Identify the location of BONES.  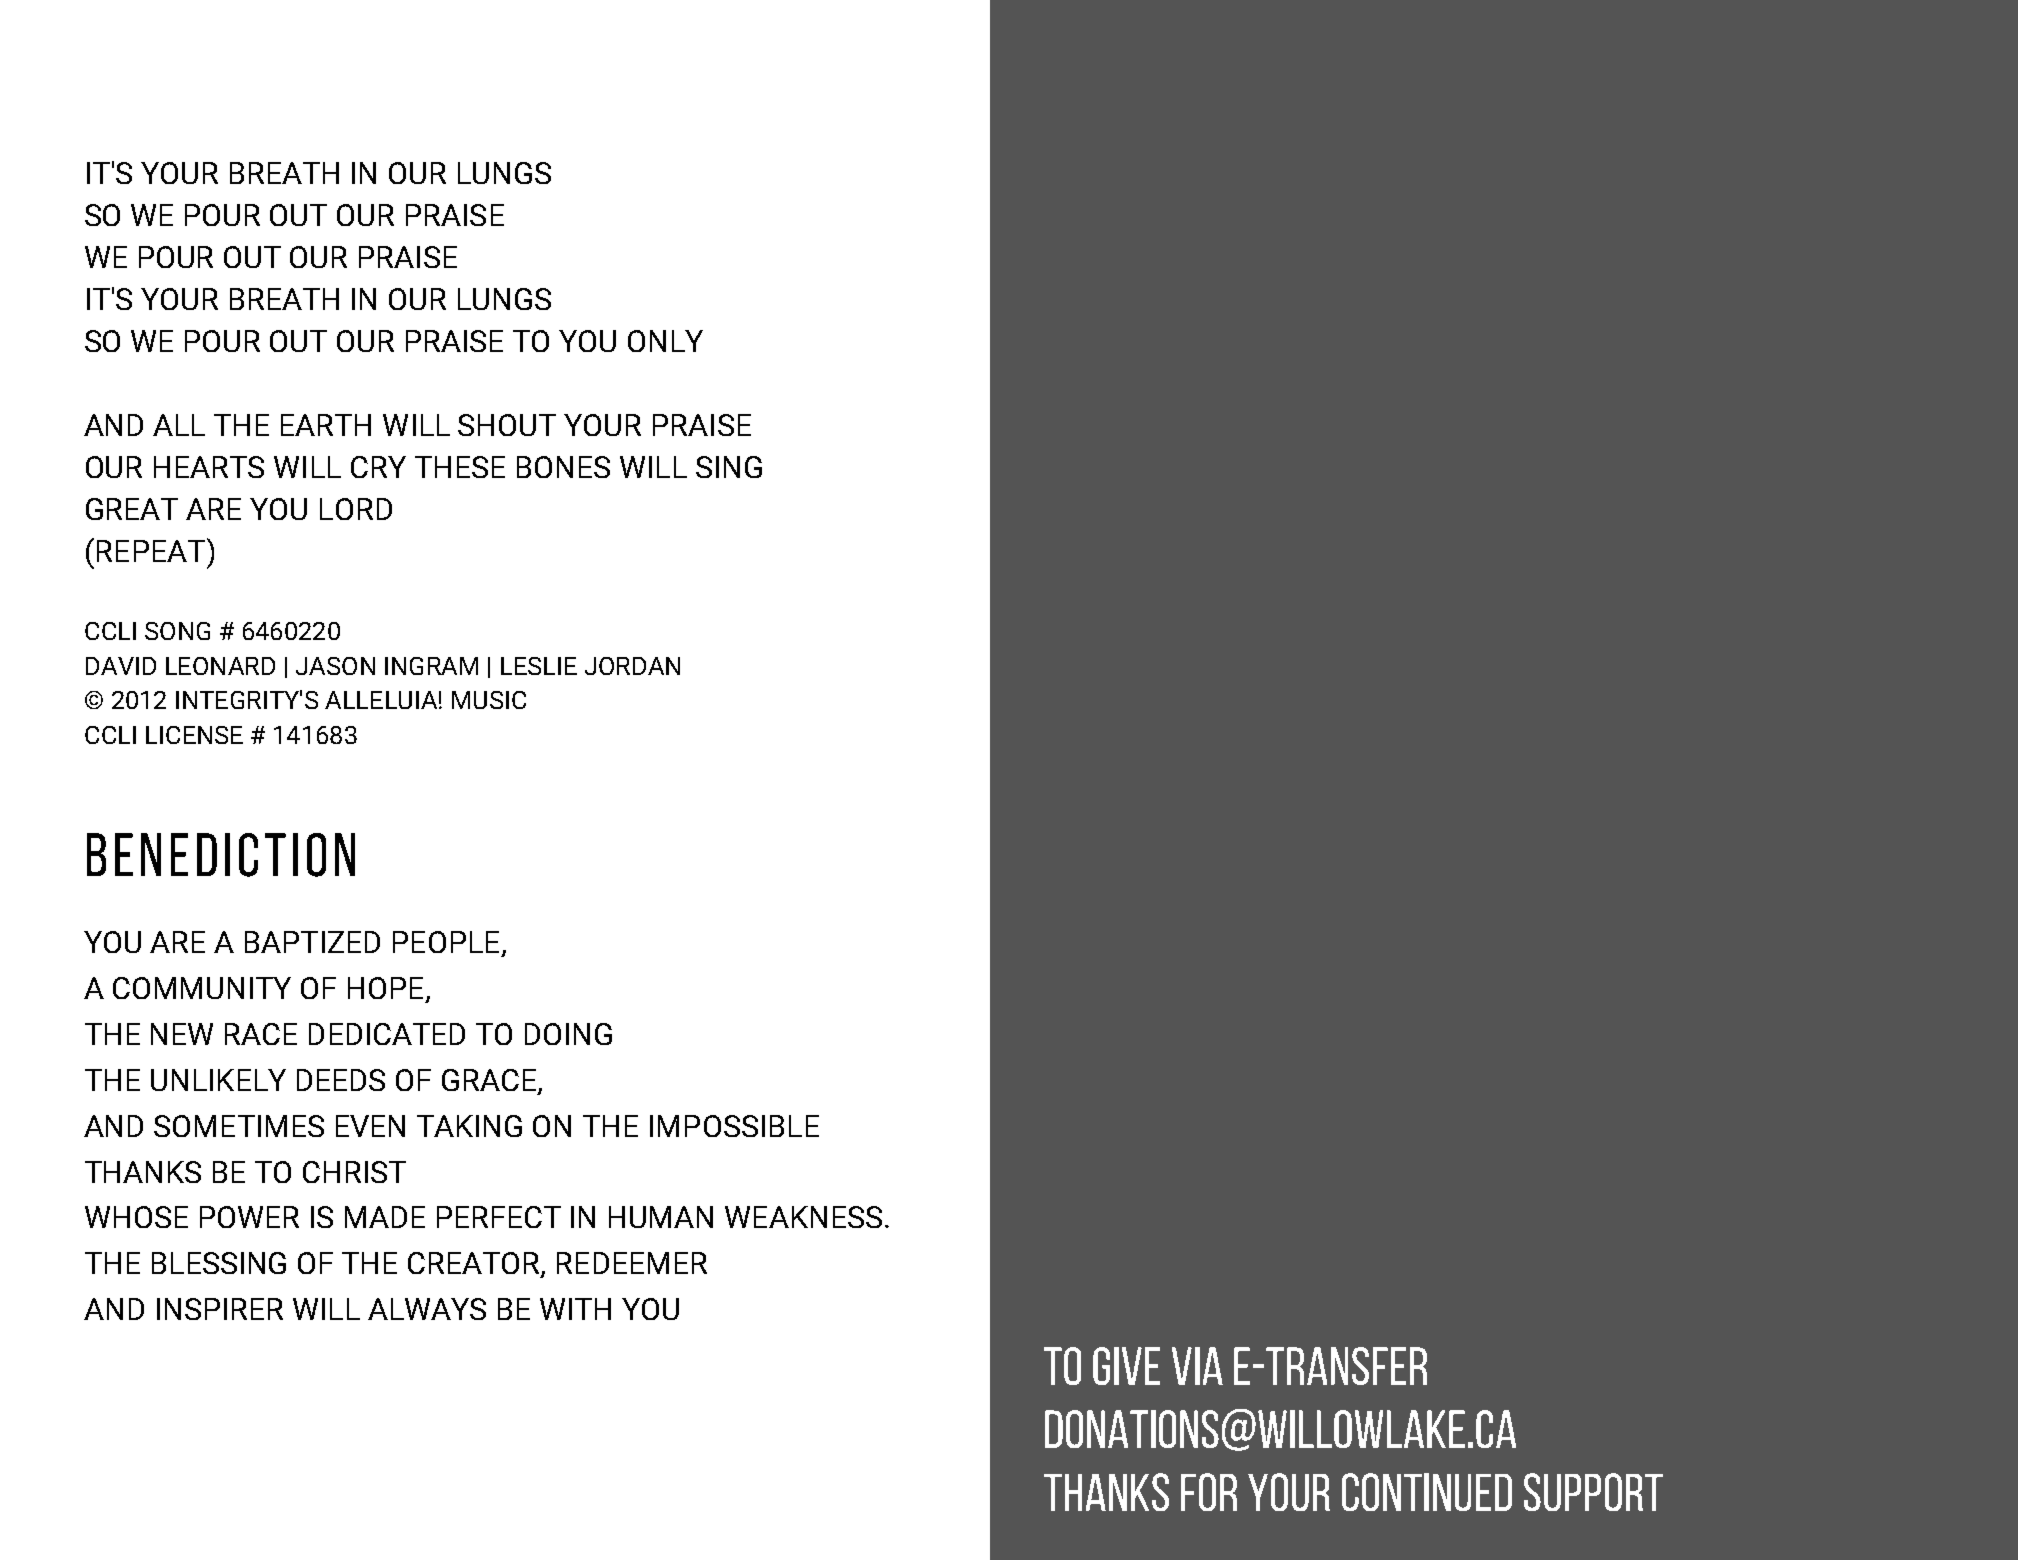
(563, 467).
